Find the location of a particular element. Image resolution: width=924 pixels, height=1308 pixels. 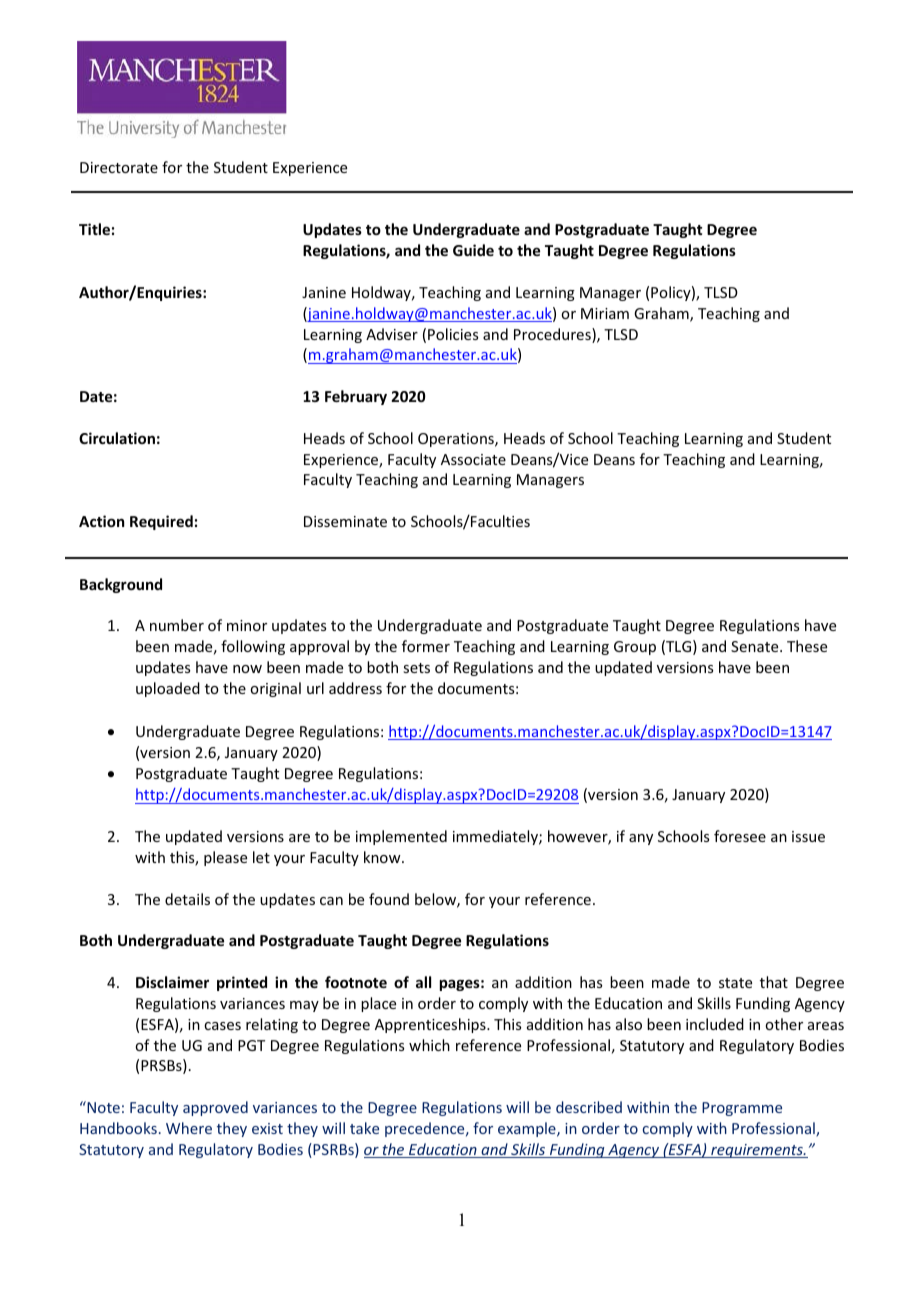

Required is located at coordinates (161, 522).
